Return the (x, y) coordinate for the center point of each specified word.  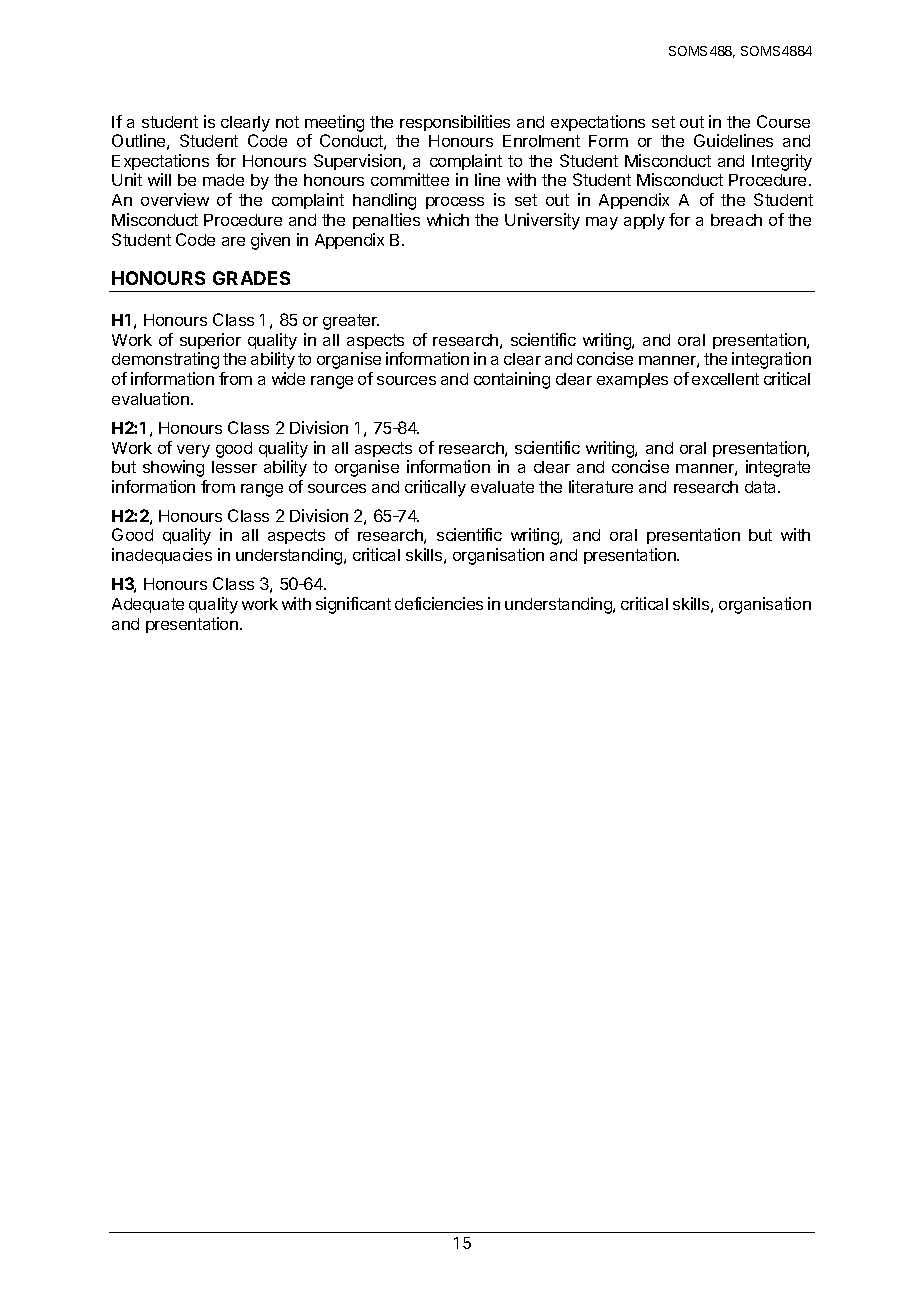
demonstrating (165, 360)
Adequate (148, 605)
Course (783, 121)
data (762, 487)
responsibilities (455, 123)
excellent (725, 379)
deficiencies (439, 603)
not (287, 122)
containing (512, 380)
